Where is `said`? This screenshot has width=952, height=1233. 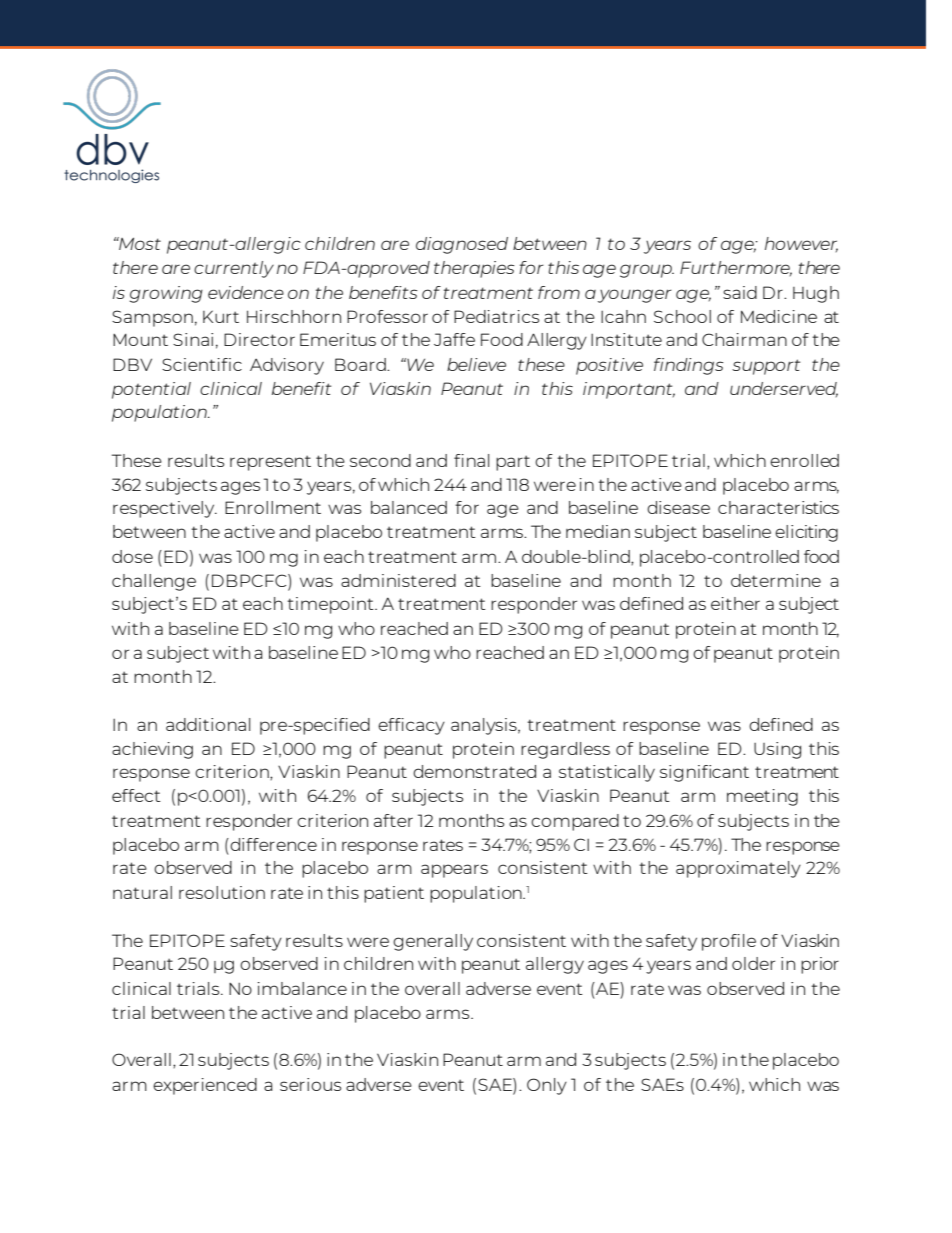
said is located at coordinates (740, 292).
